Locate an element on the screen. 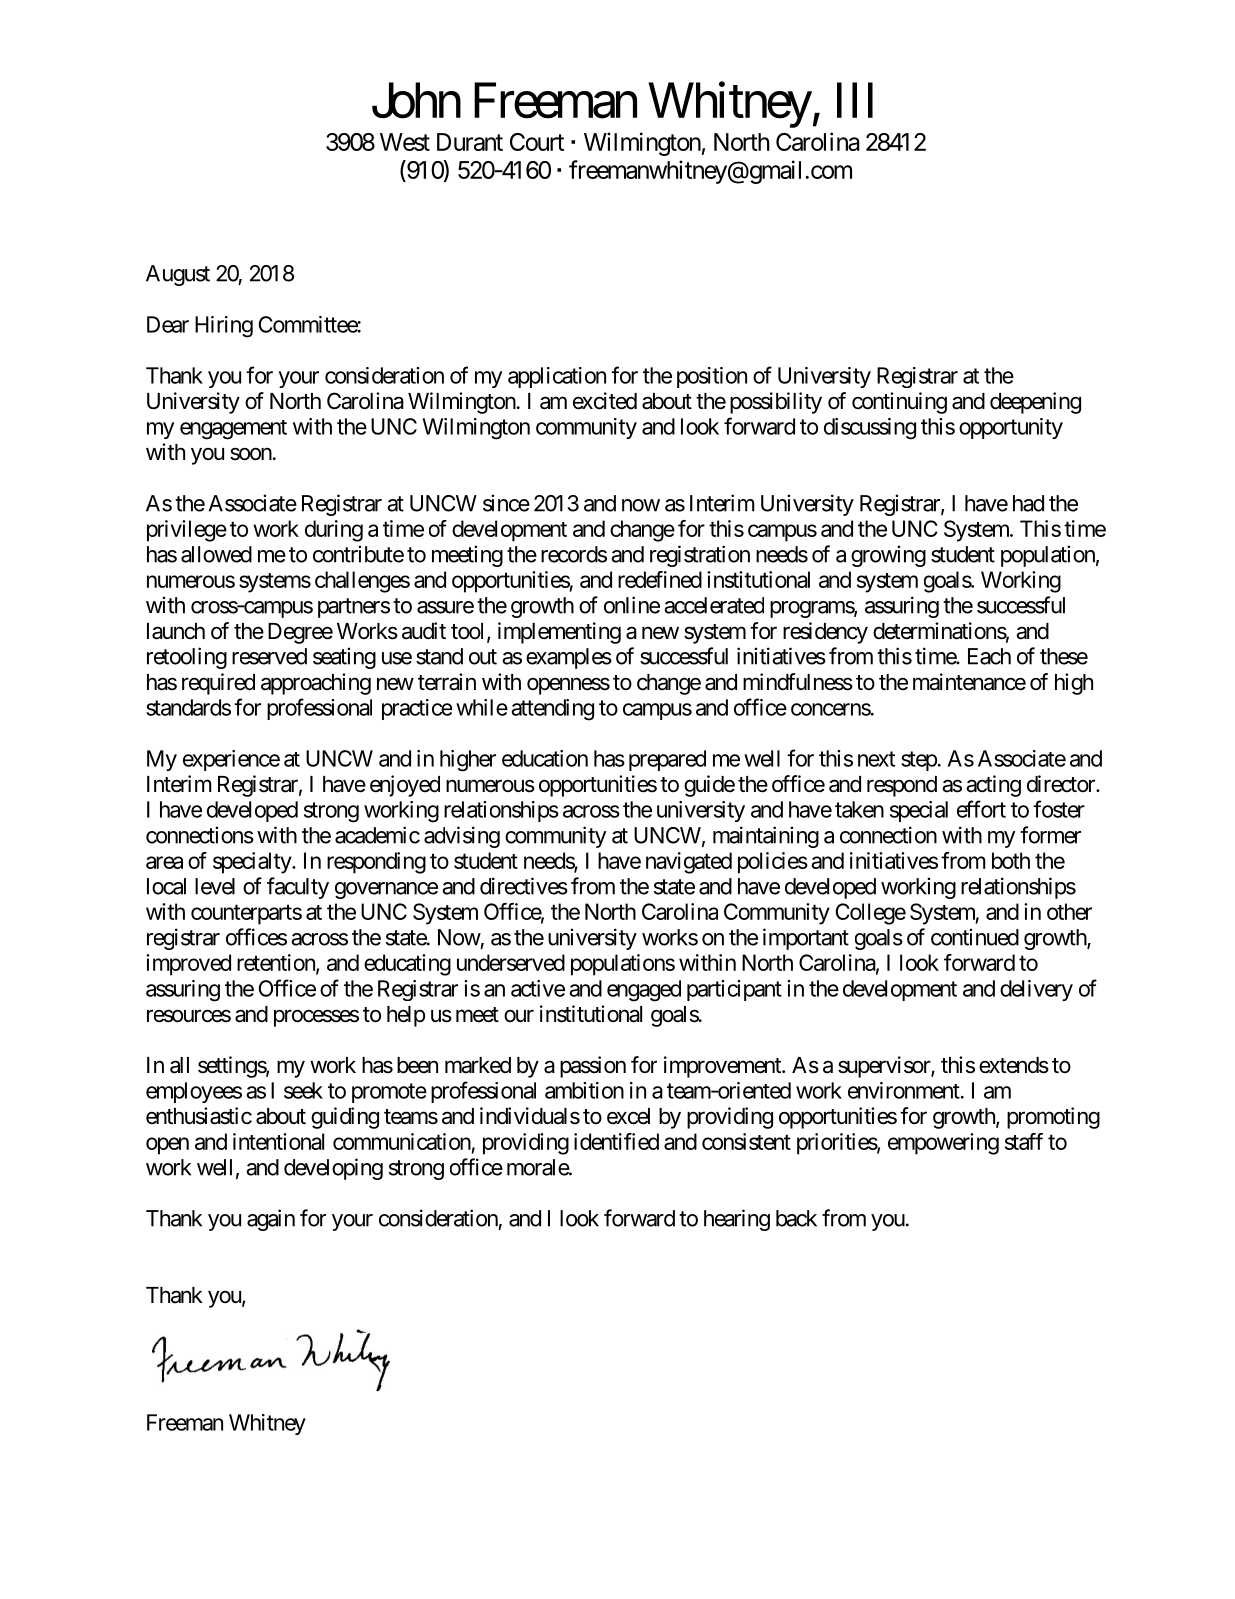 Image resolution: width=1235 pixels, height=1599 pixels. navigated is located at coordinates (689, 863).
